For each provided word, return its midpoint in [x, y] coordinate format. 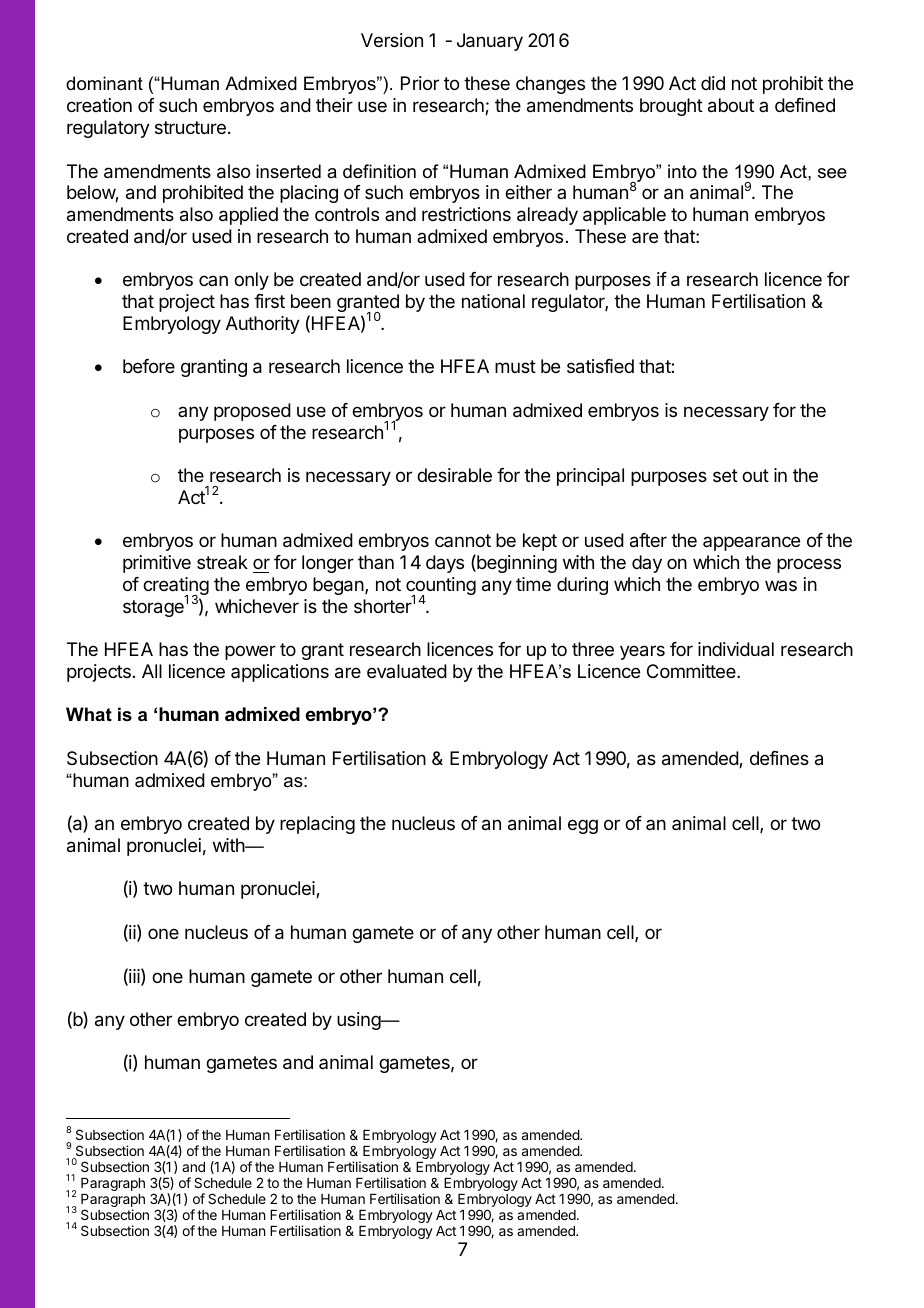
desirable [454, 475]
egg [583, 826]
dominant [104, 83]
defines [779, 758]
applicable [624, 216]
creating [176, 587]
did [713, 83]
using [359, 1021]
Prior [420, 83]
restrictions [466, 214]
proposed [252, 412]
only [251, 281]
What [89, 714]
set [725, 475]
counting [441, 587]
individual [736, 649]
